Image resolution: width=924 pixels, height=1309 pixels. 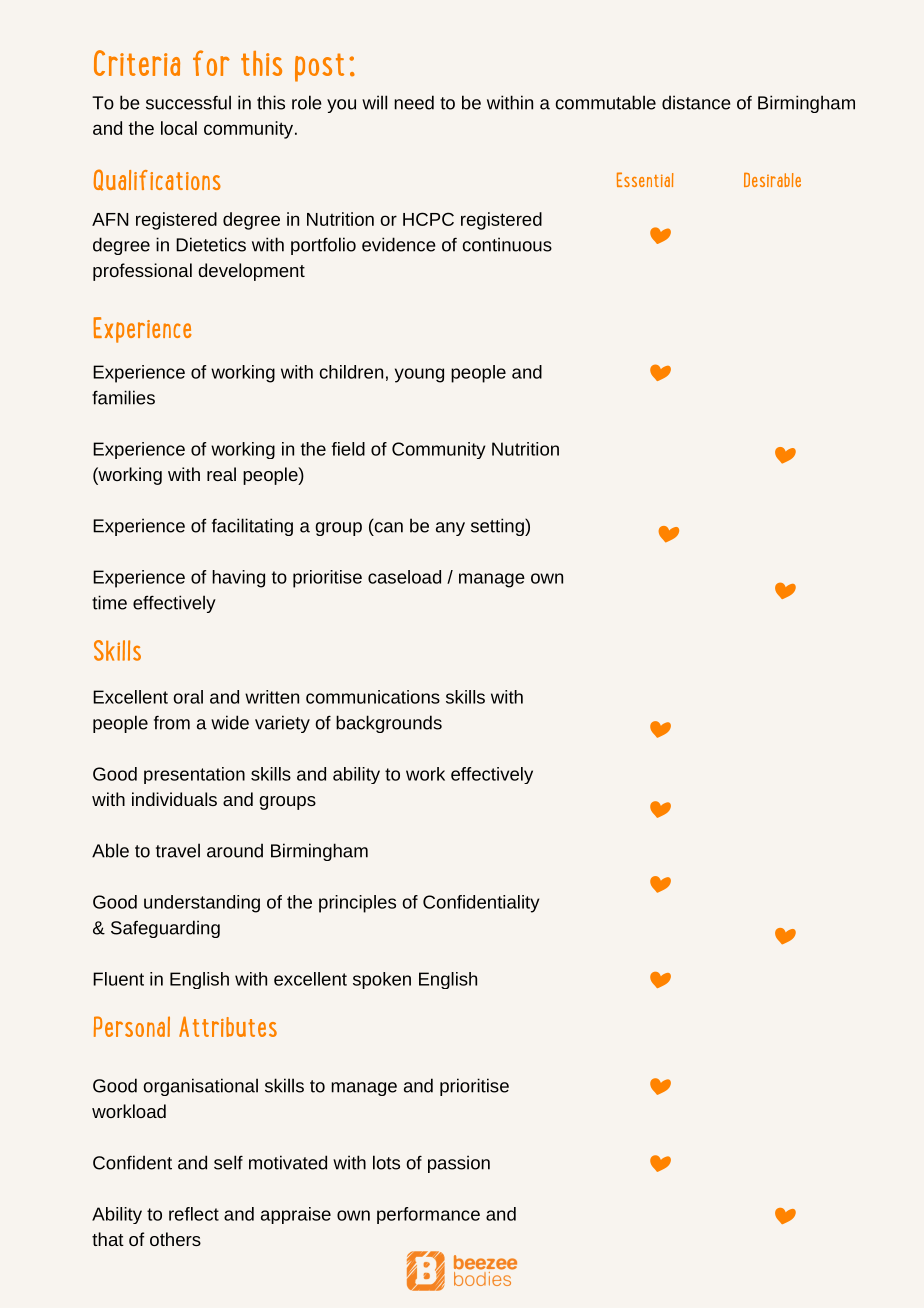 What do you see at coordinates (414, 102) in the document?
I see `need` at bounding box center [414, 102].
